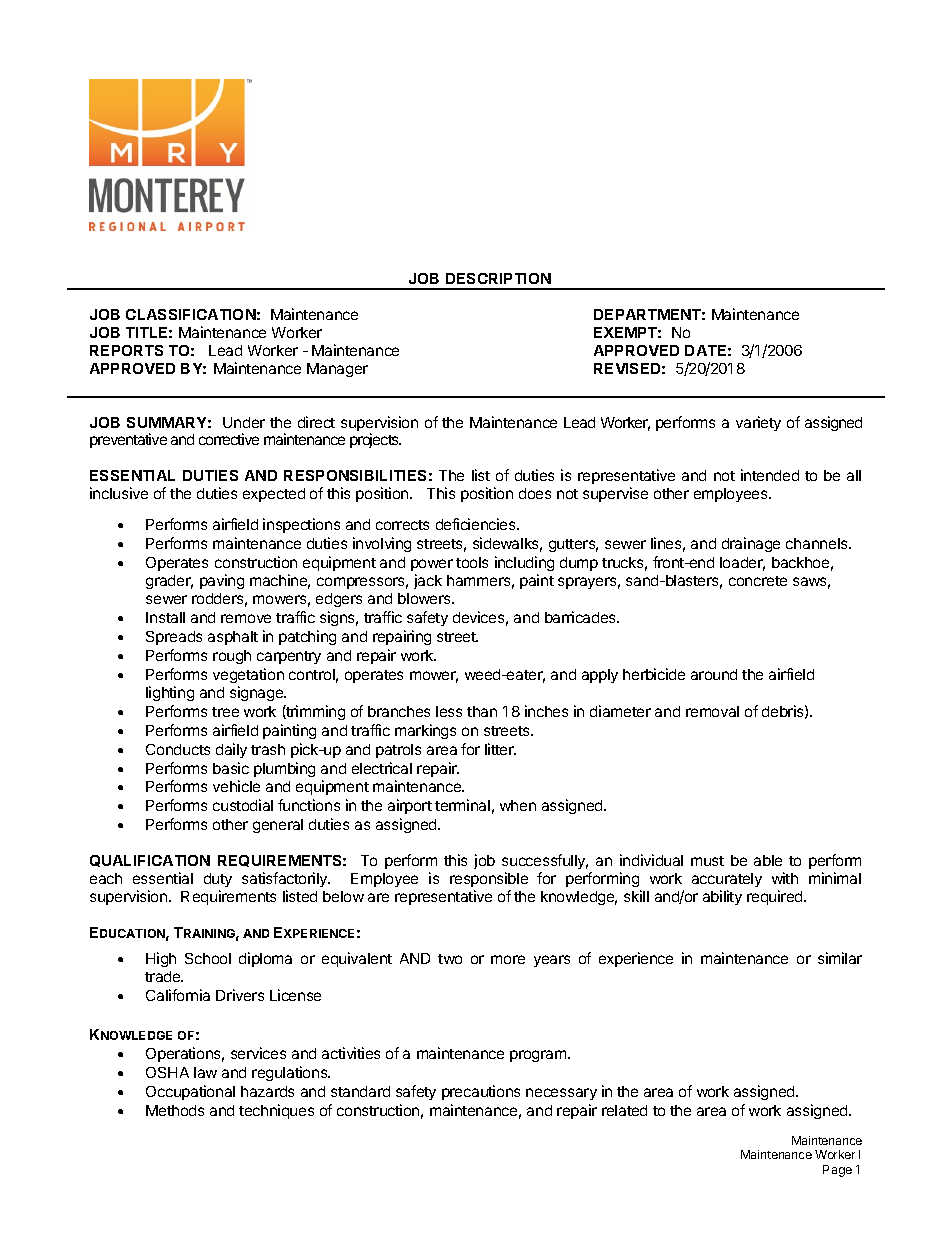 This page has width=952, height=1233. I want to click on Manager, so click(337, 370).
